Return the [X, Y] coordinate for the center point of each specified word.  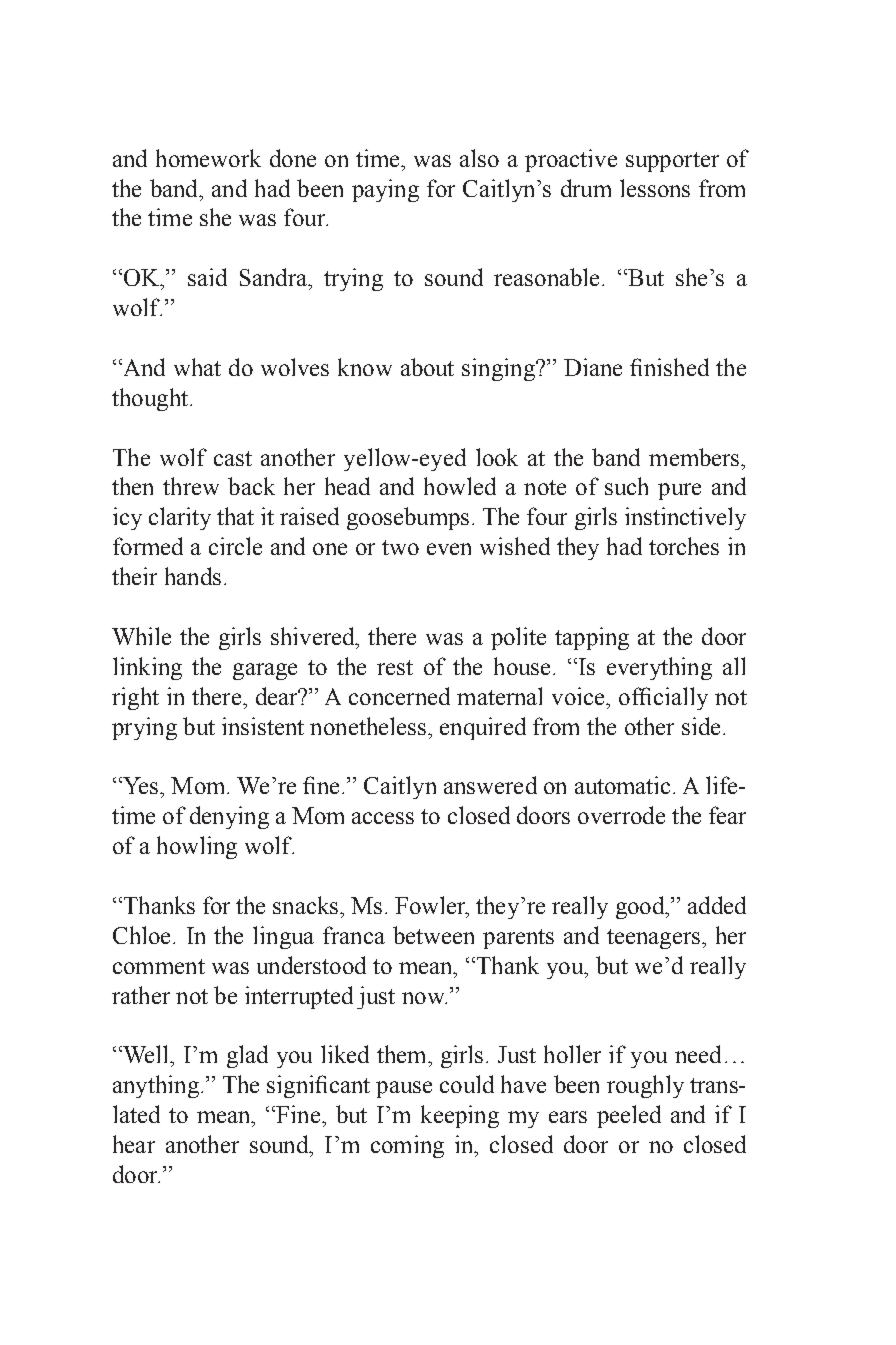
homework [208, 158]
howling [197, 847]
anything [156, 1086]
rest [395, 667]
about [427, 367]
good [641, 907]
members [695, 457]
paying [385, 190]
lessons [655, 188]
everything [659, 668]
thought [151, 399]
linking [147, 668]
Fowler [431, 906]
